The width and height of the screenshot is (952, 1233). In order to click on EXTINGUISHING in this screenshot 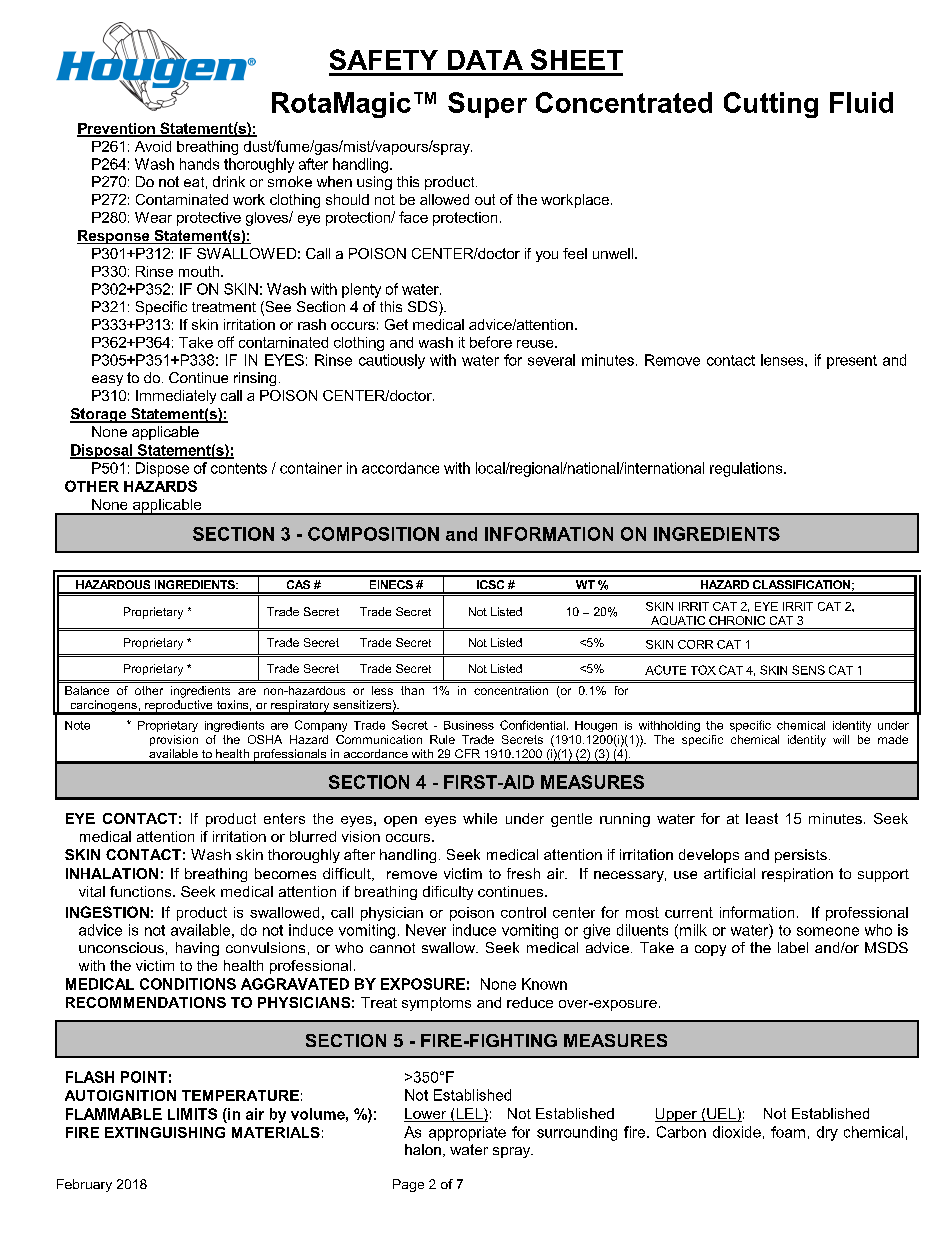, I will do `click(165, 1132)`.
